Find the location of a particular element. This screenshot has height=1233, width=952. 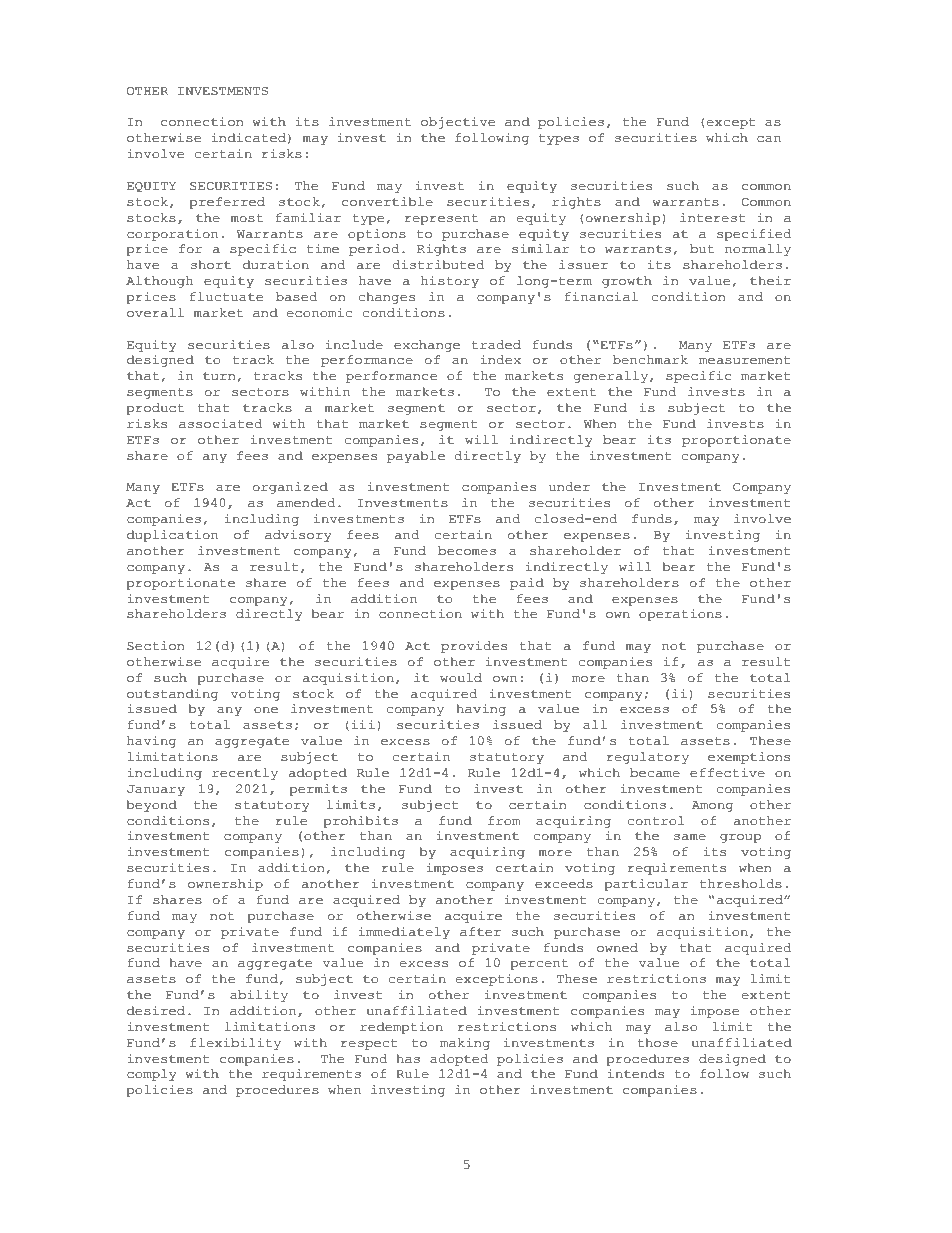

making is located at coordinates (465, 1044).
